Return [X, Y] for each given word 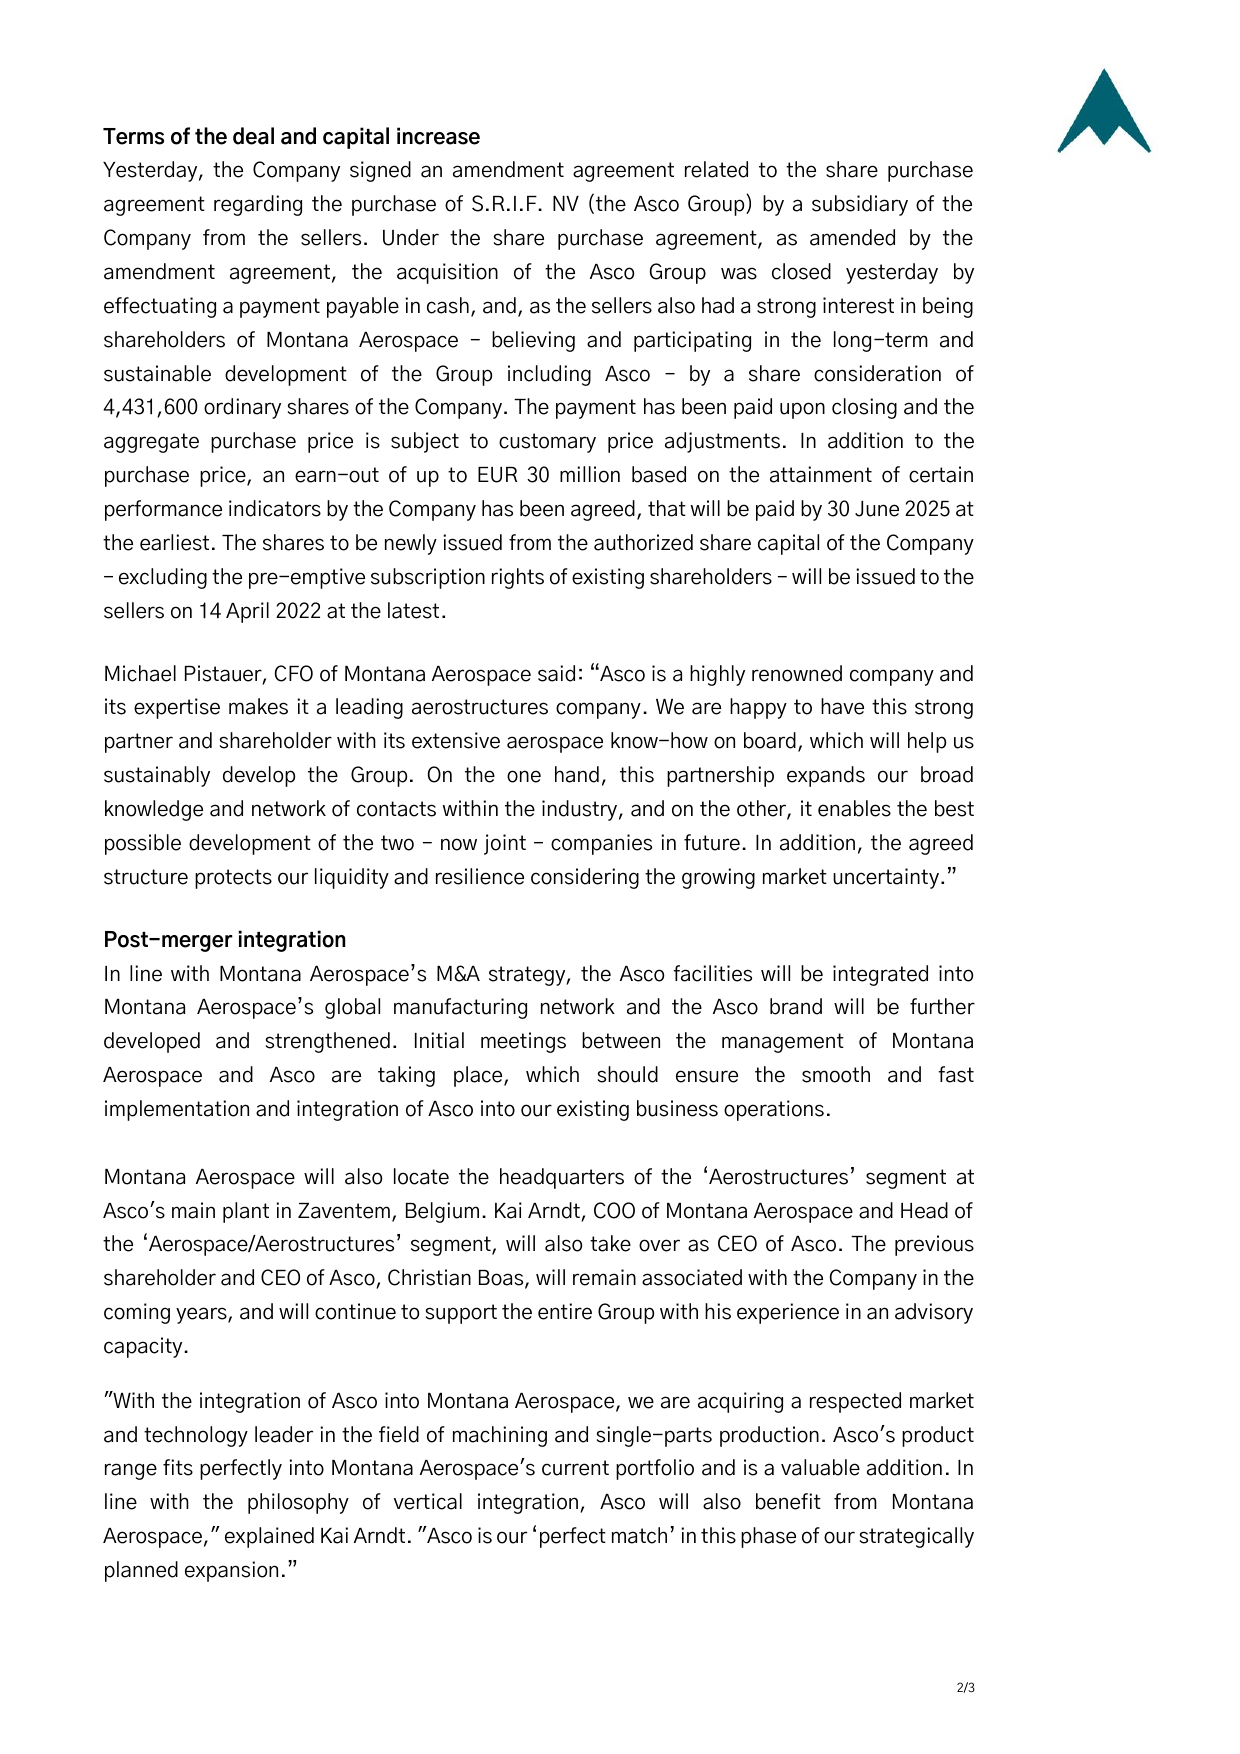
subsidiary [860, 205]
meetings [523, 1042]
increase [438, 136]
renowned [797, 673]
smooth [836, 1074]
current [575, 1468]
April [247, 612]
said [556, 673]
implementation [177, 1110]
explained [269, 1537]
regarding [258, 205]
